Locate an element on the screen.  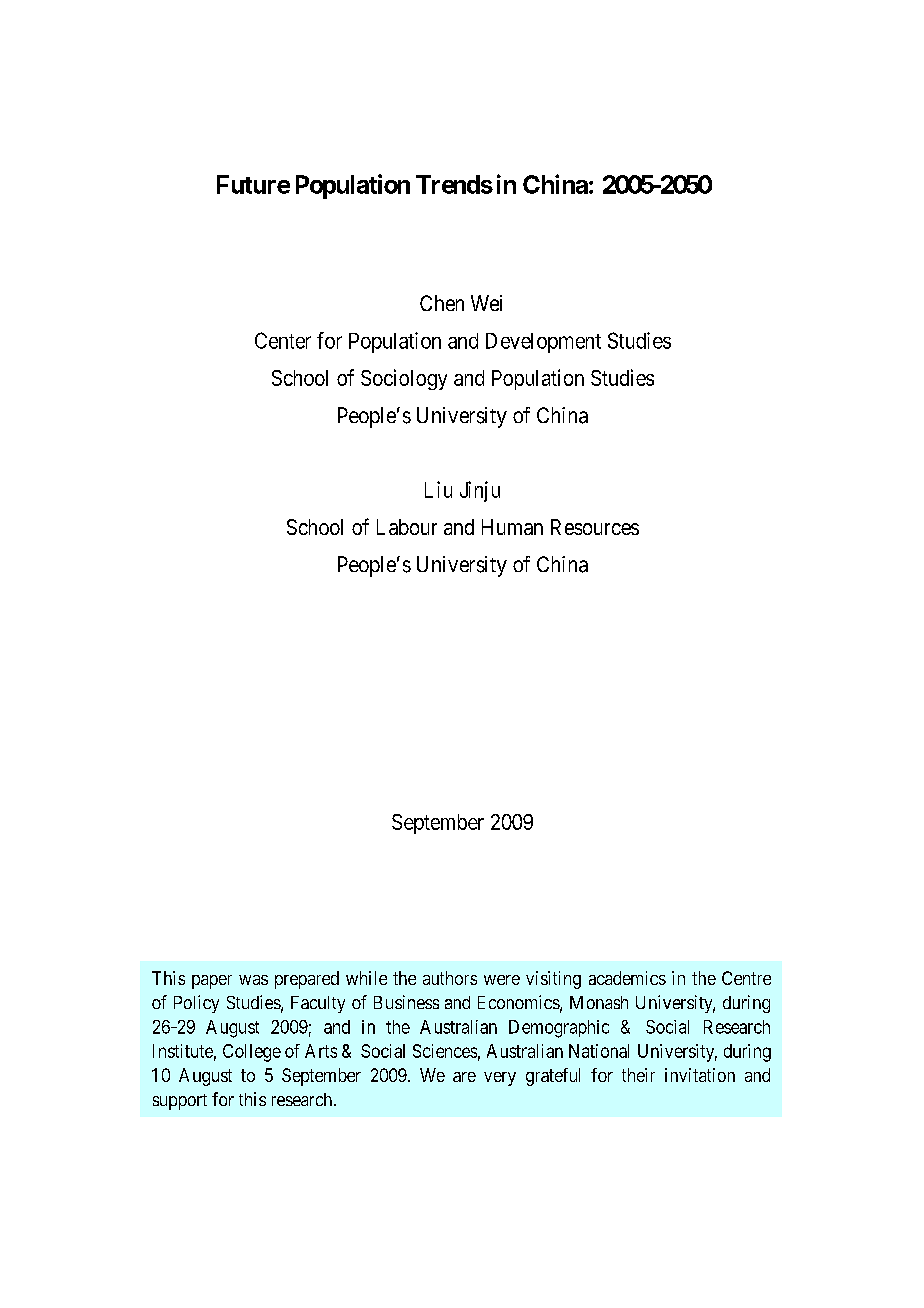
Resources is located at coordinates (595, 527).
